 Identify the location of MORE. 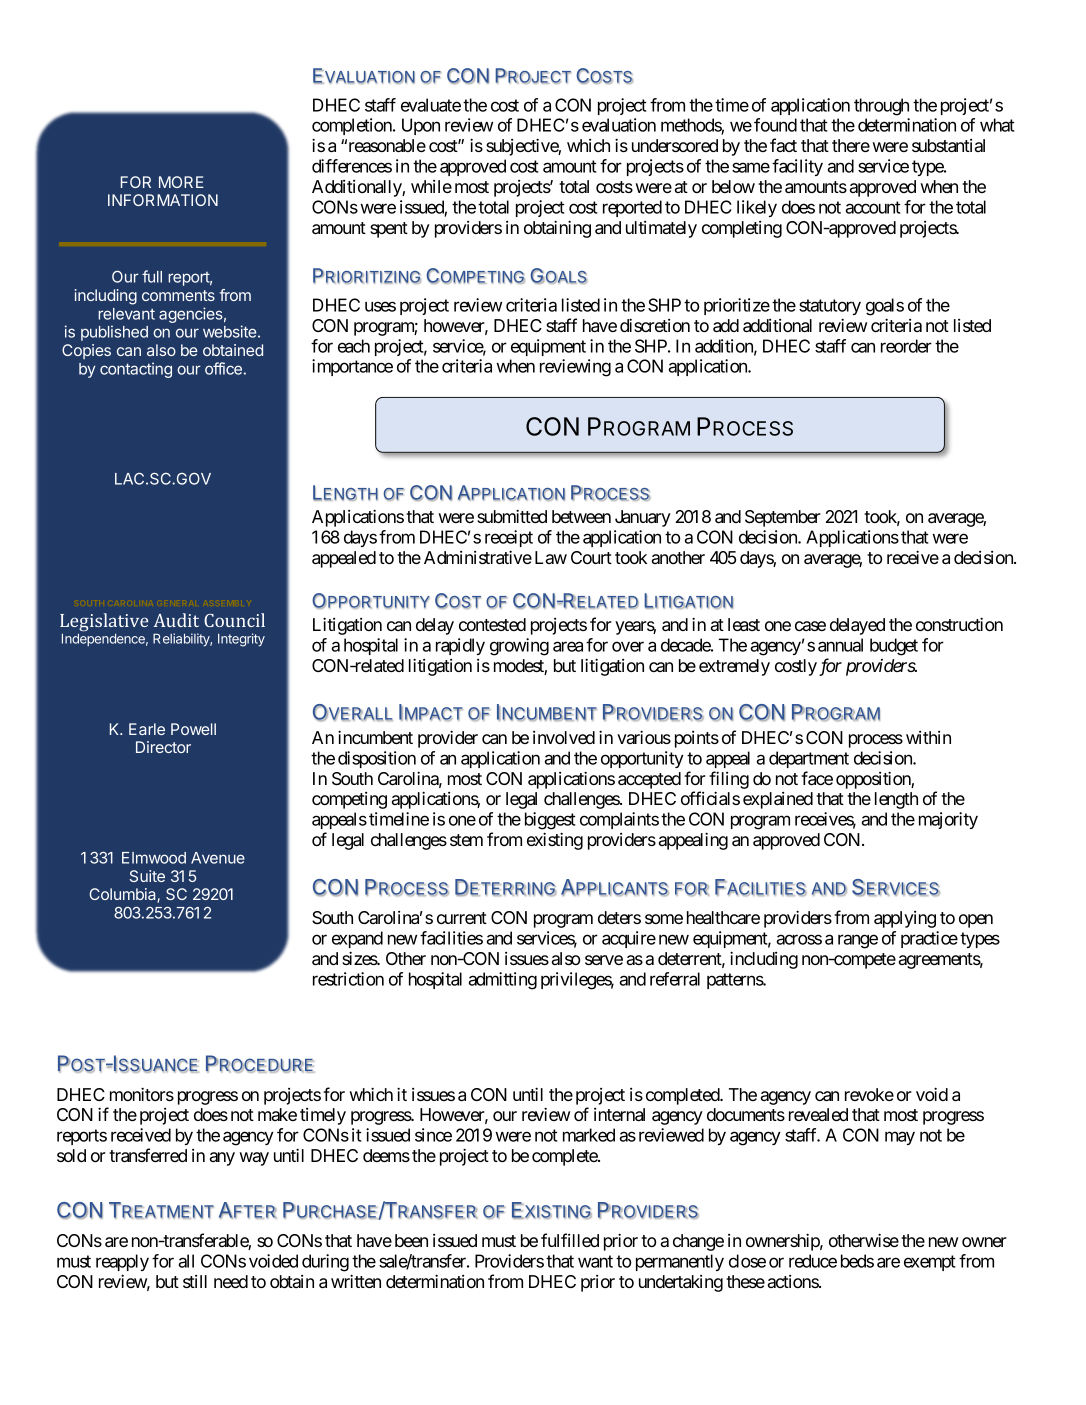
(181, 182).
